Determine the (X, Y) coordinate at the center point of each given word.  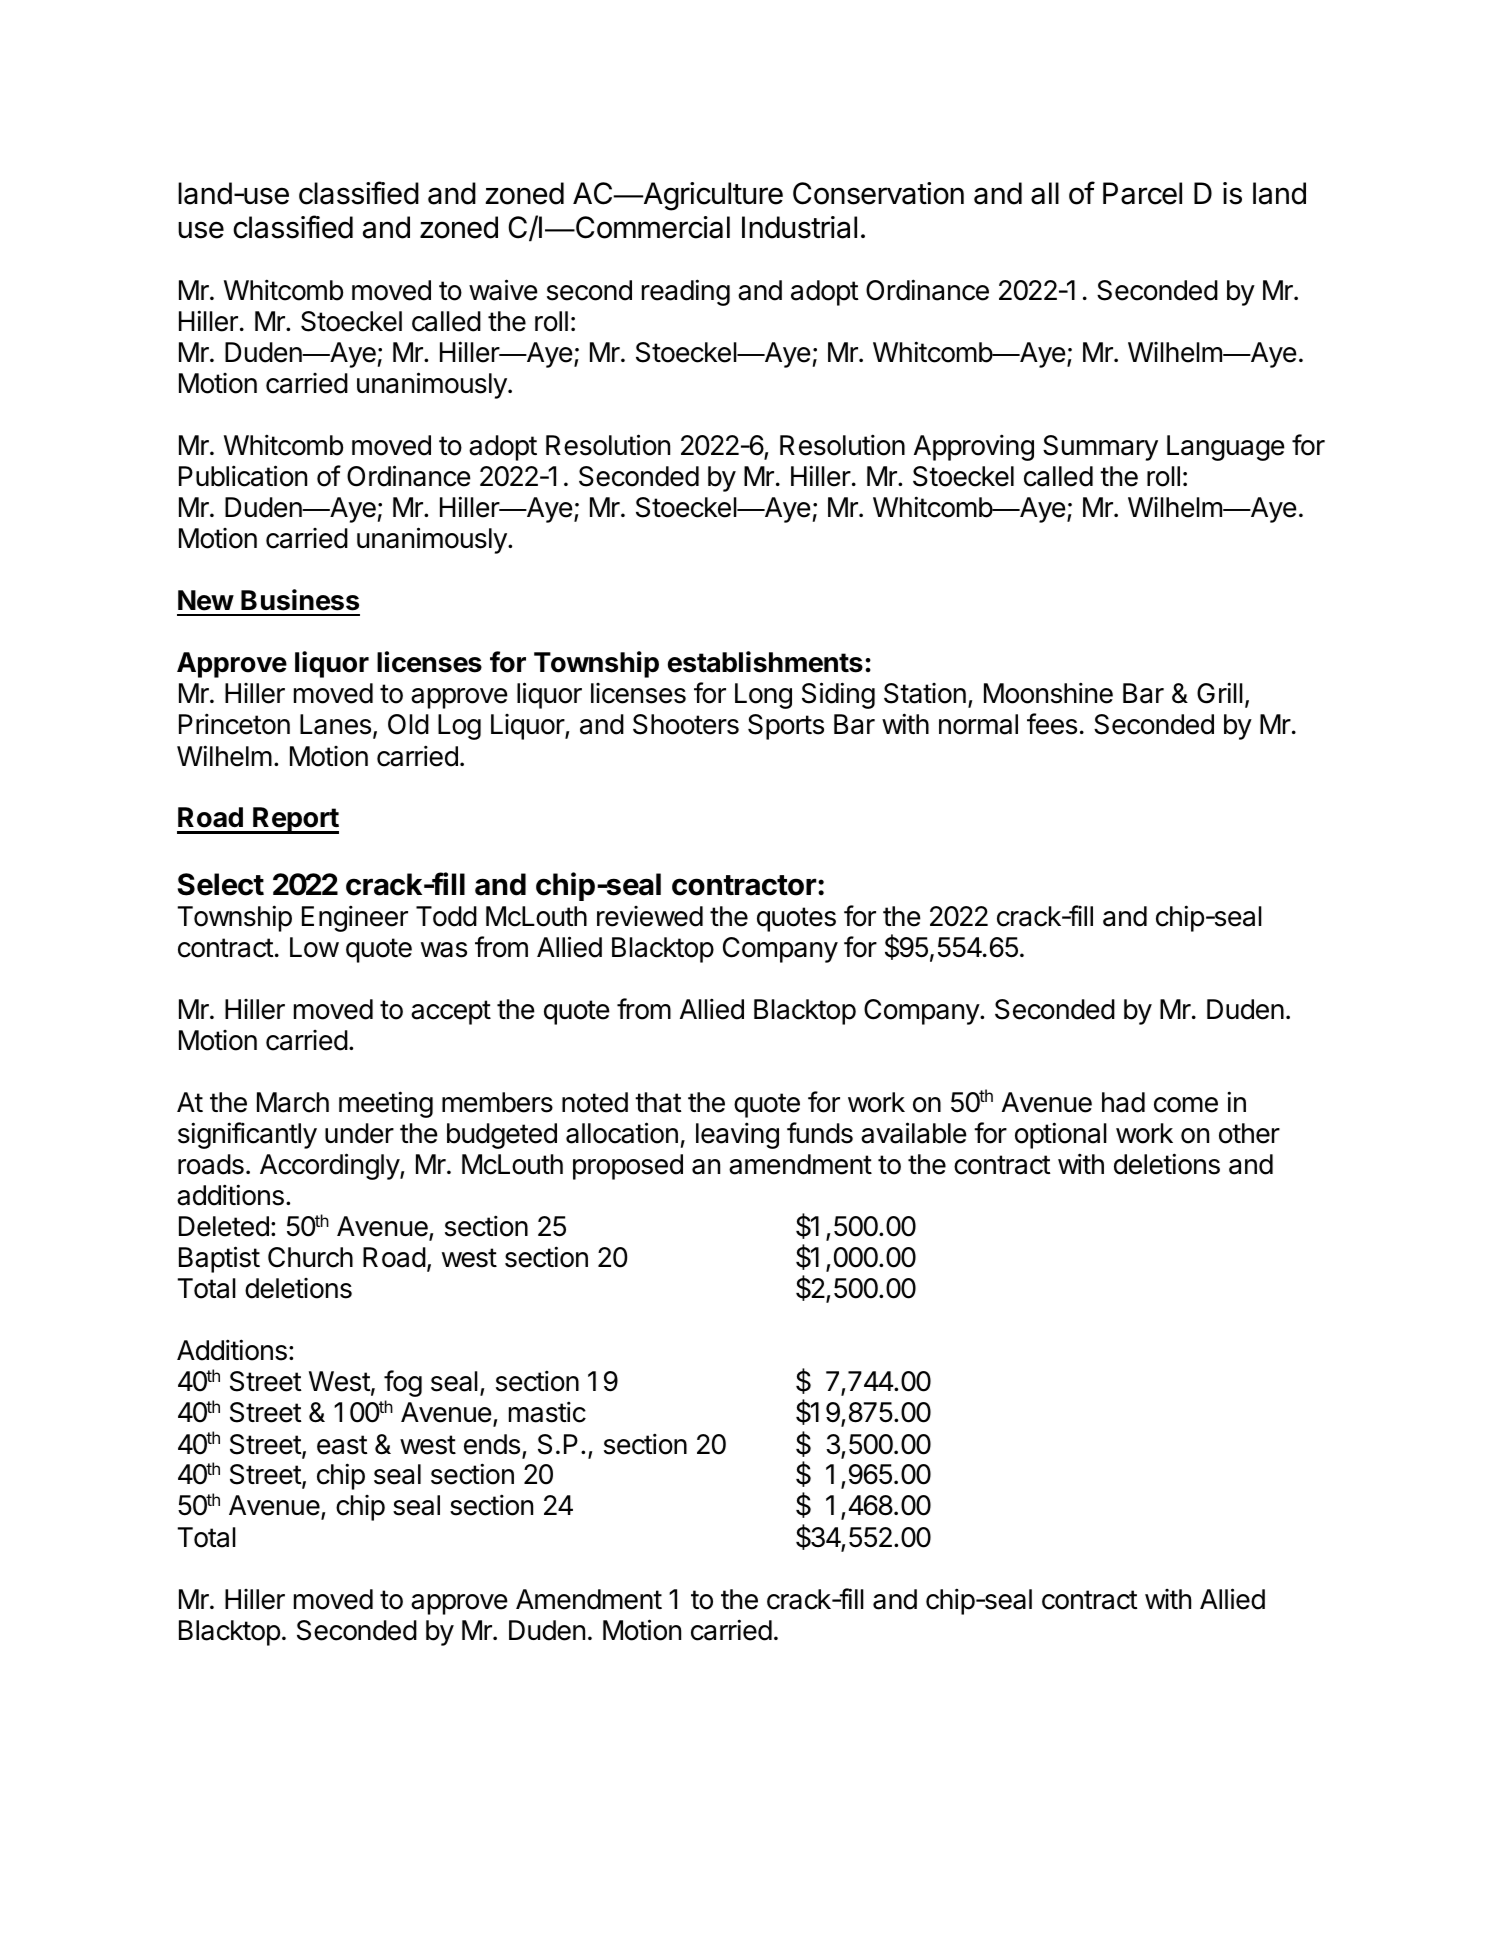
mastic (547, 1412)
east (342, 1445)
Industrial (799, 227)
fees (1052, 724)
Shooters (686, 724)
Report (295, 820)
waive (503, 290)
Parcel (1142, 193)
